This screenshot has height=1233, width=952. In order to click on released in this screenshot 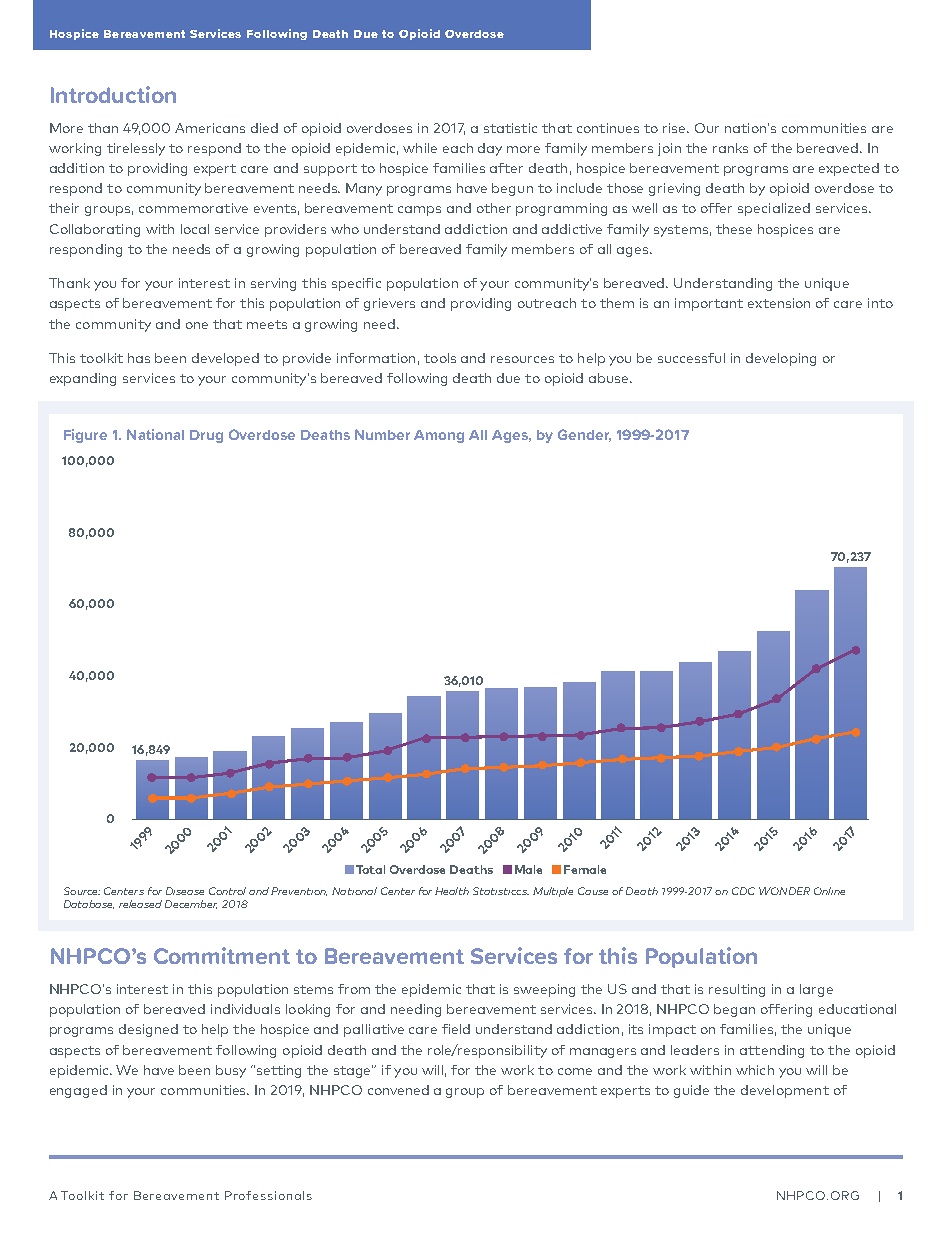, I will do `click(140, 904)`.
